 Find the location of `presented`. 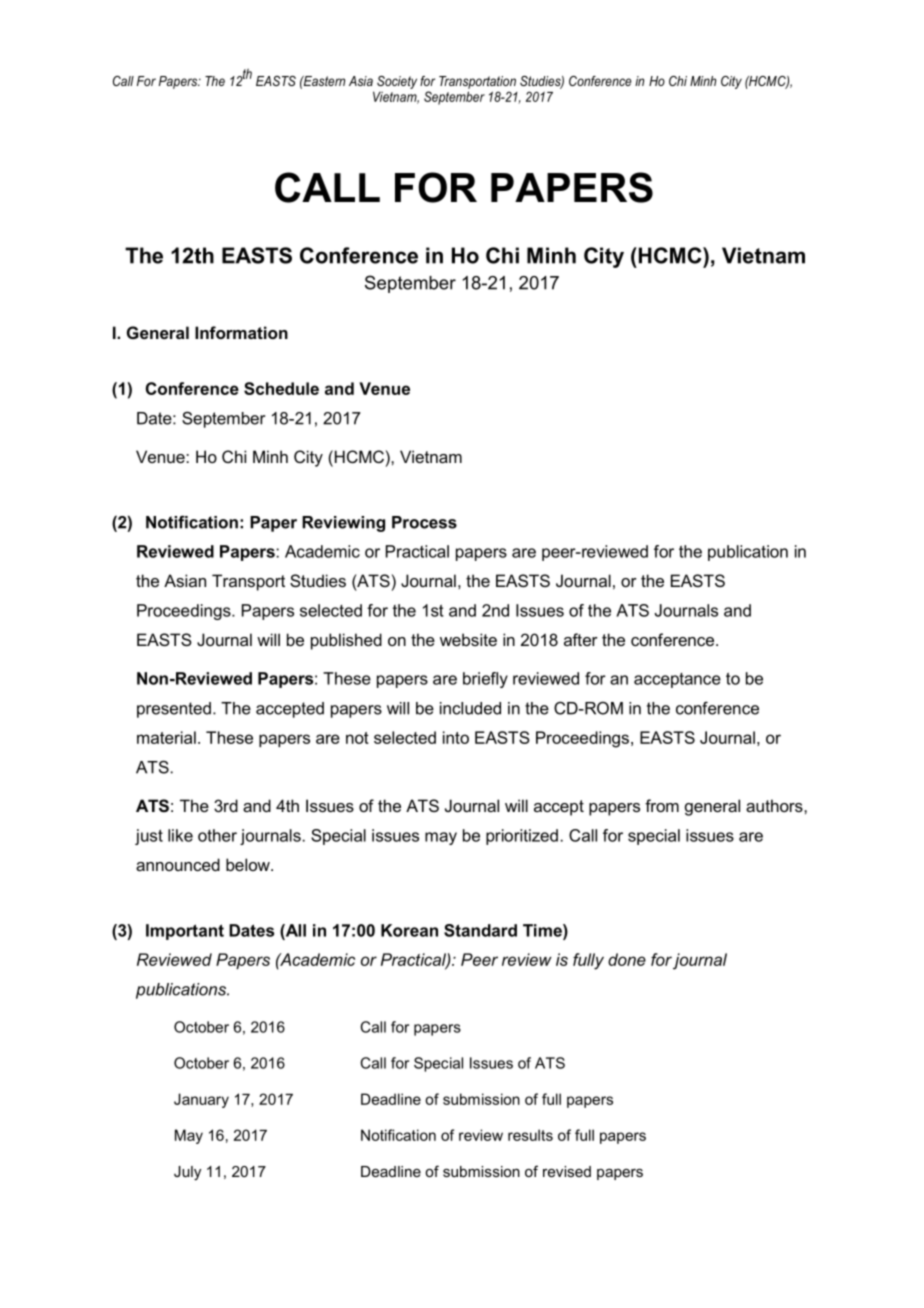

presented is located at coordinates (174, 710).
